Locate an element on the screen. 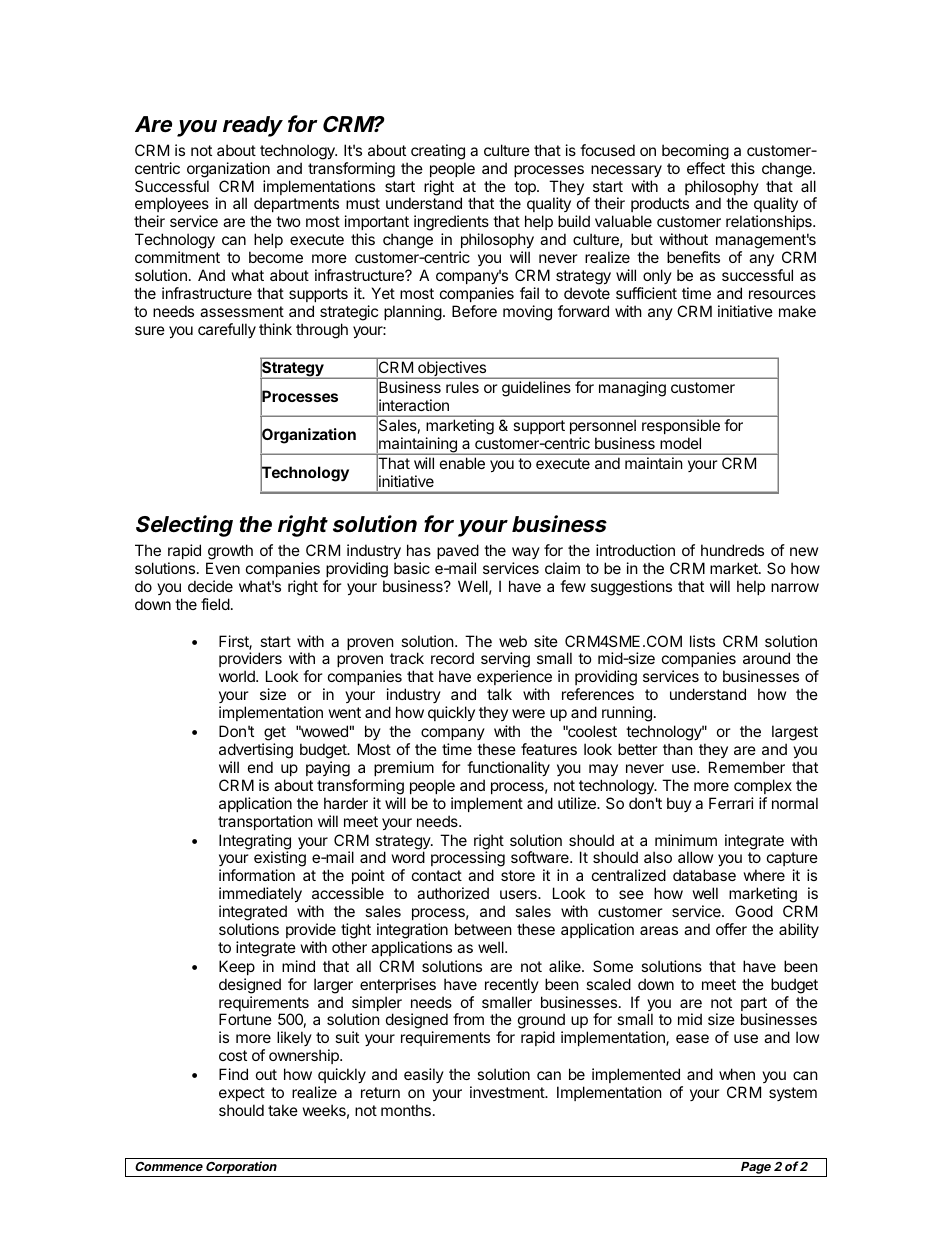 This screenshot has width=952, height=1233. employees is located at coordinates (172, 206).
